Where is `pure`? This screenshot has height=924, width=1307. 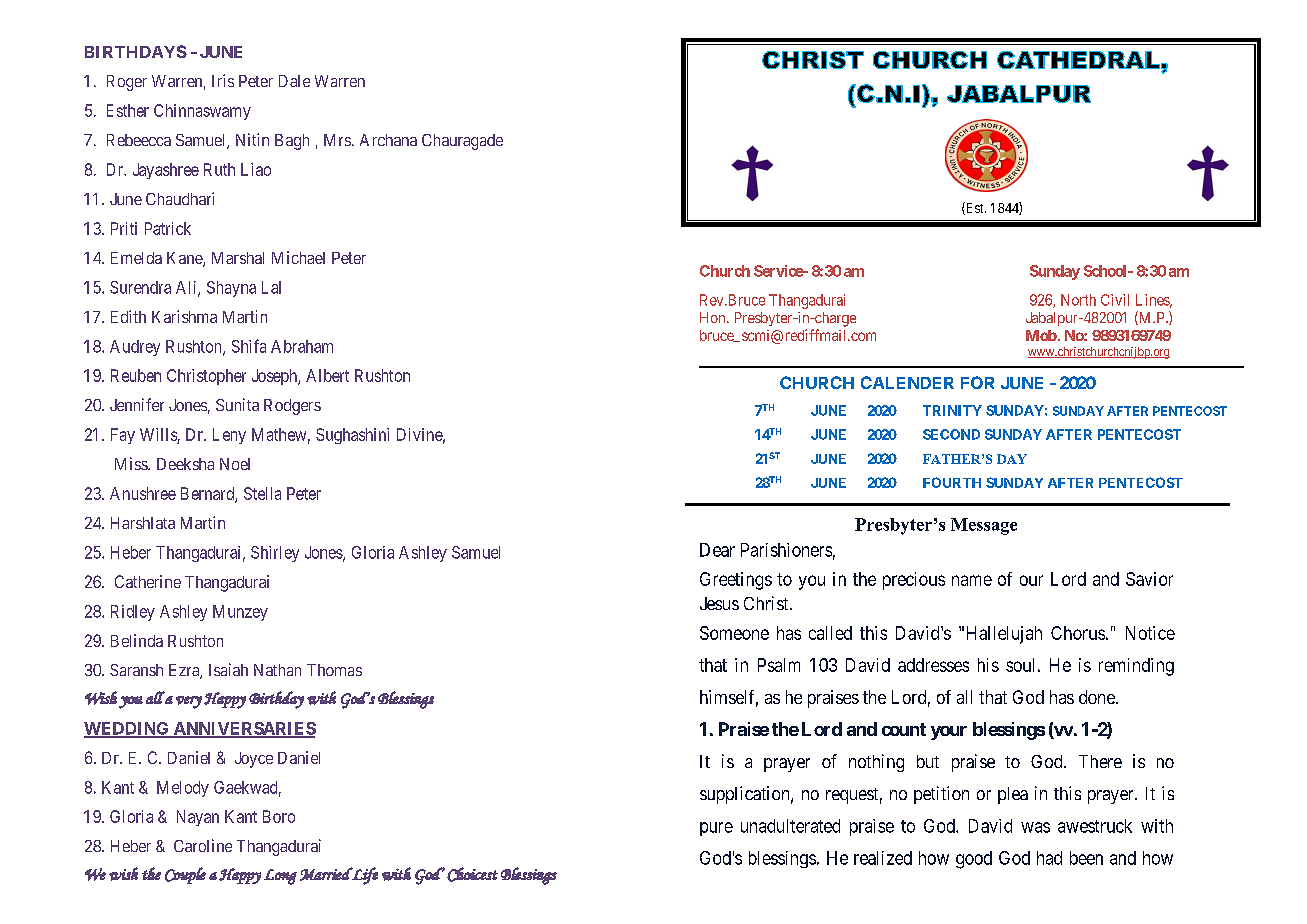
pure is located at coordinates (716, 829).
